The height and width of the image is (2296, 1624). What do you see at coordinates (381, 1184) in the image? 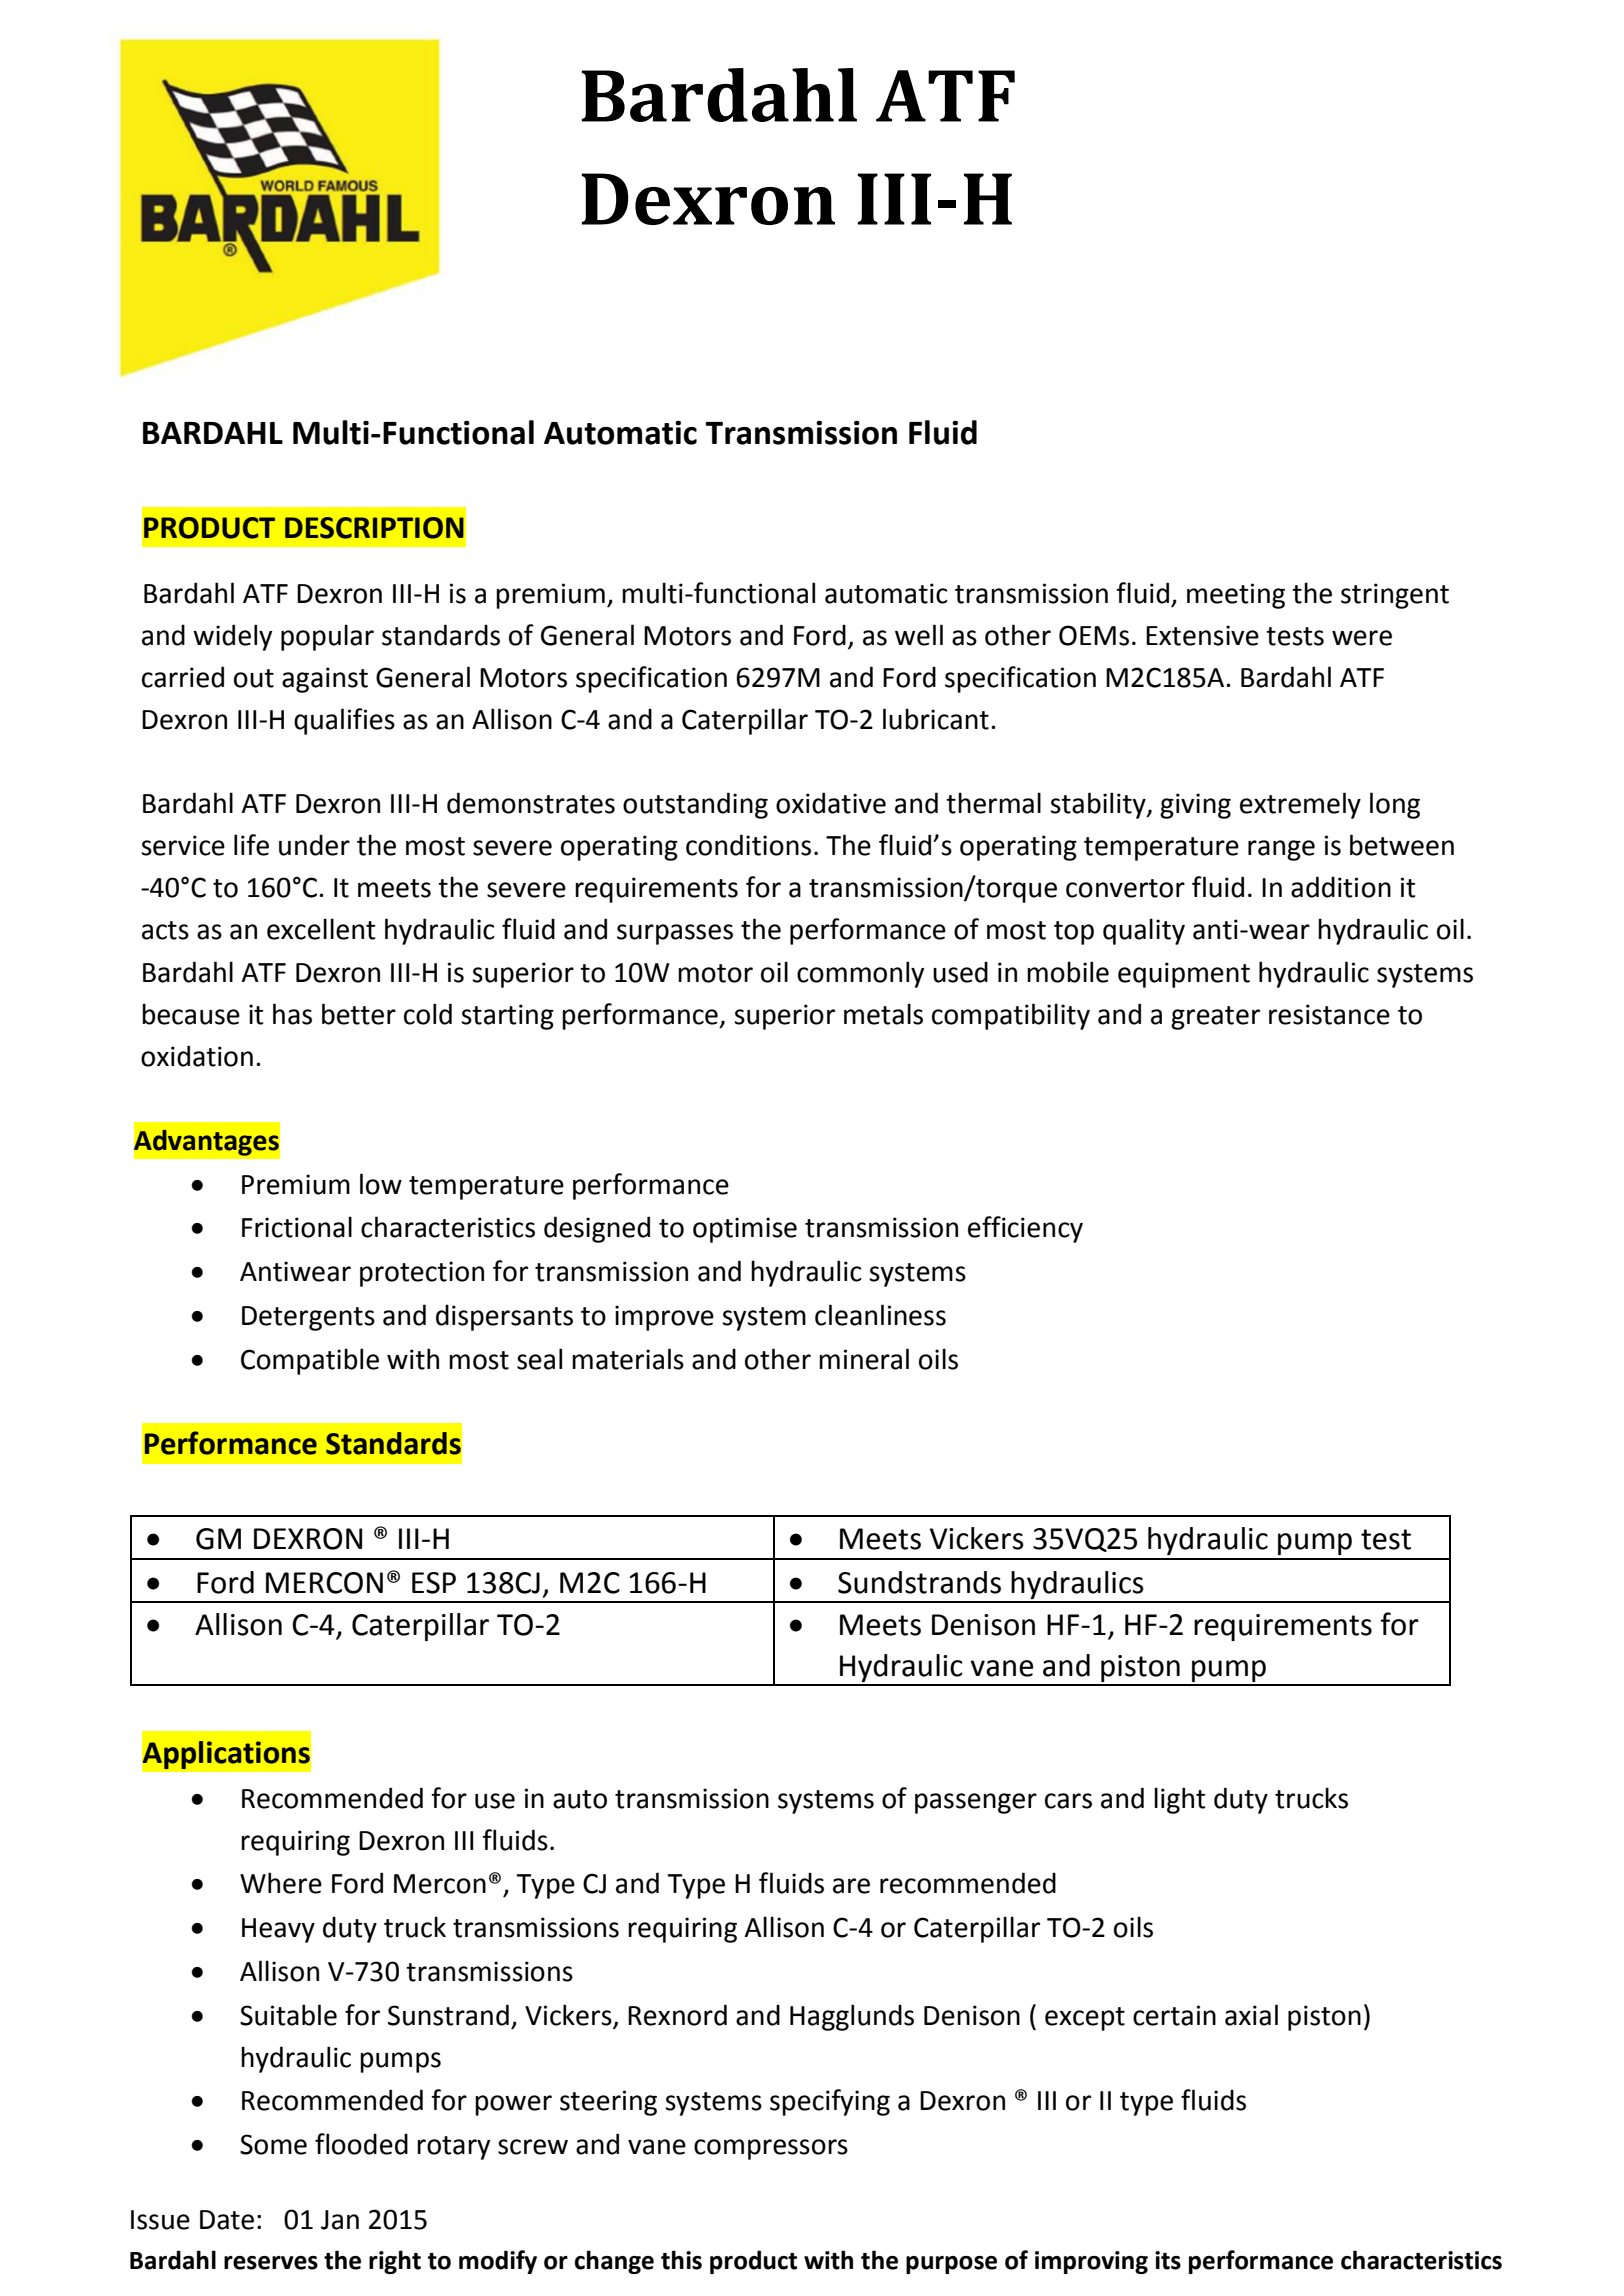
I see `low` at bounding box center [381, 1184].
